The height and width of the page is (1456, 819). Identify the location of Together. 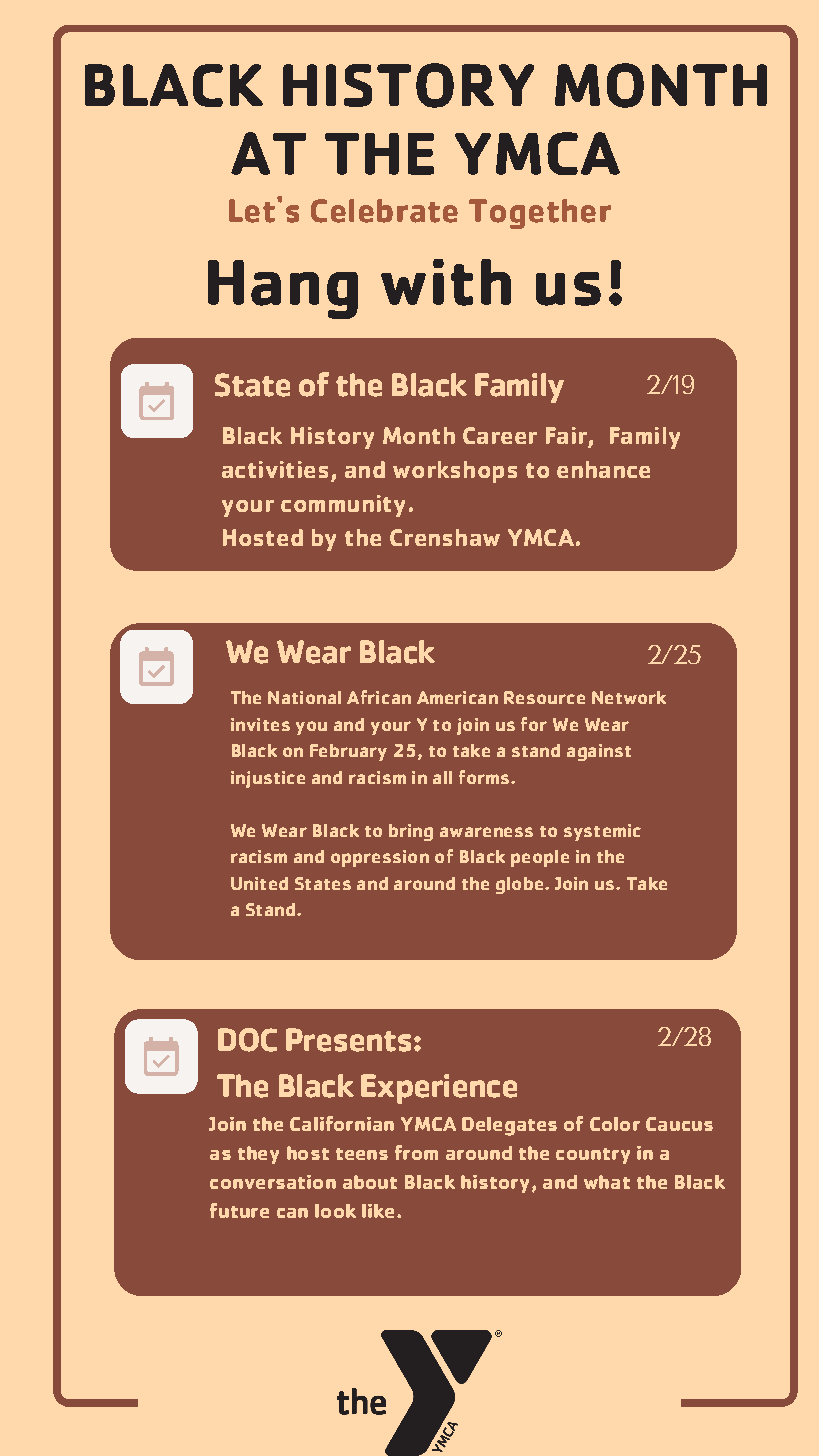
(540, 214).
